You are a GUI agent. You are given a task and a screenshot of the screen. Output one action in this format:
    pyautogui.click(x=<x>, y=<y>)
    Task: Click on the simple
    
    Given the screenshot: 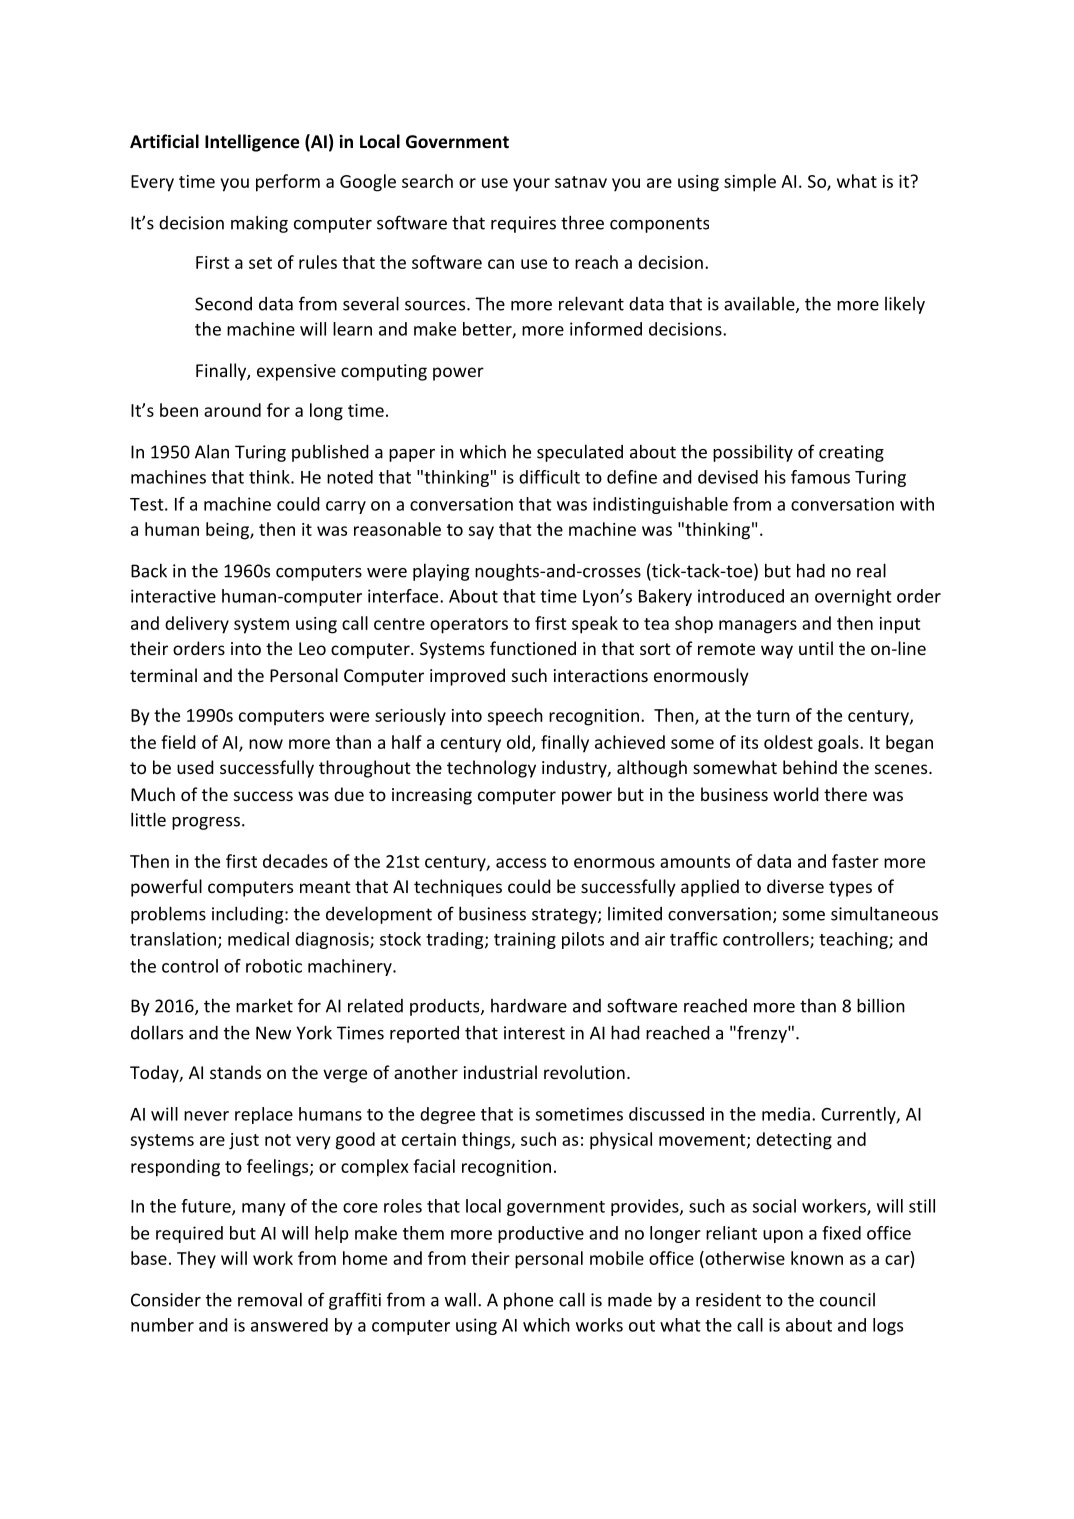 What is the action you would take?
    pyautogui.click(x=750, y=183)
